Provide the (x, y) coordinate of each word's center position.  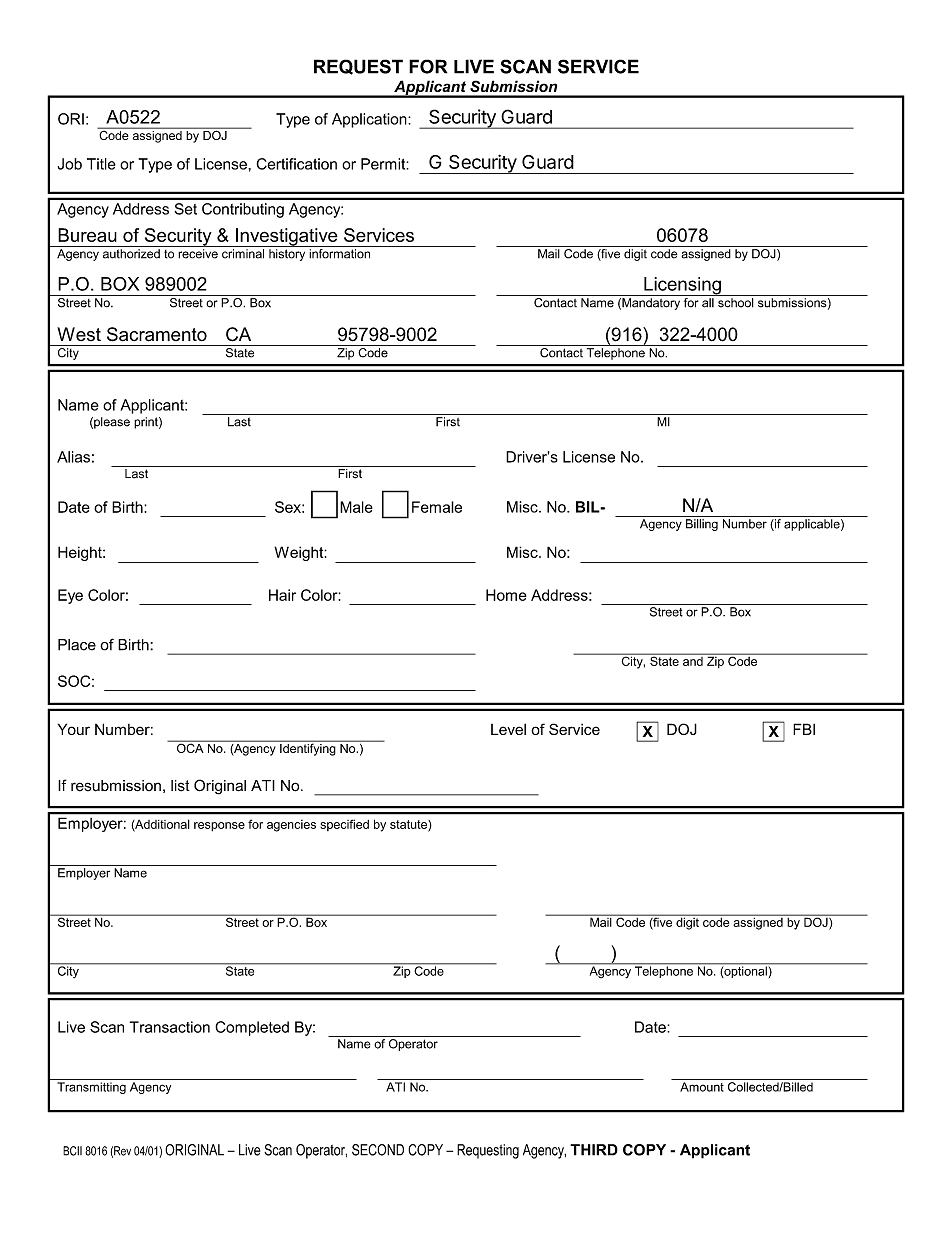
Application (370, 120)
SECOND (378, 1150)
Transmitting (91, 1088)
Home (506, 595)
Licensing (682, 286)
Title (101, 164)
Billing (702, 525)
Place (77, 645)
